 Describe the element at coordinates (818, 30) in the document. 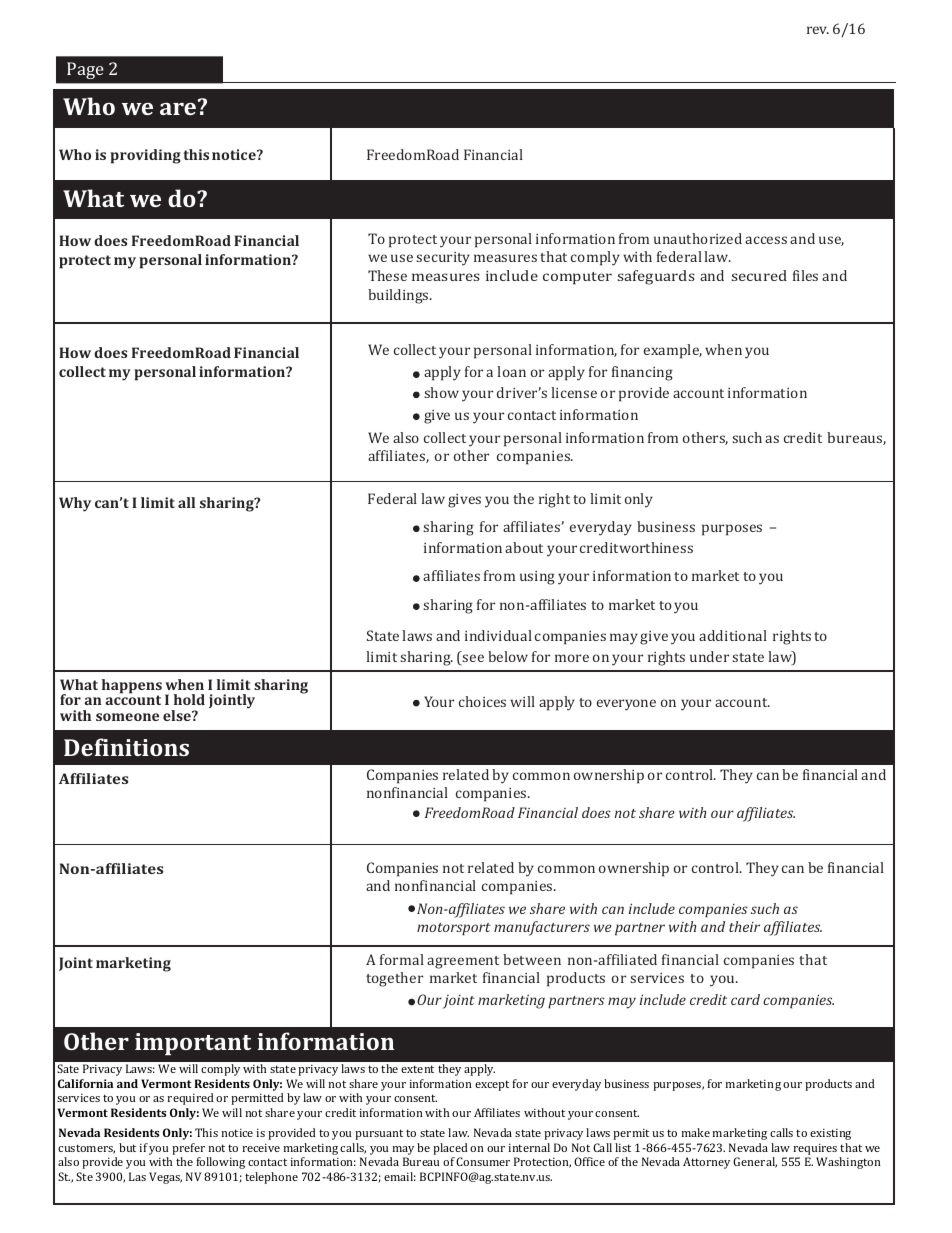

I see `rev` at that location.
